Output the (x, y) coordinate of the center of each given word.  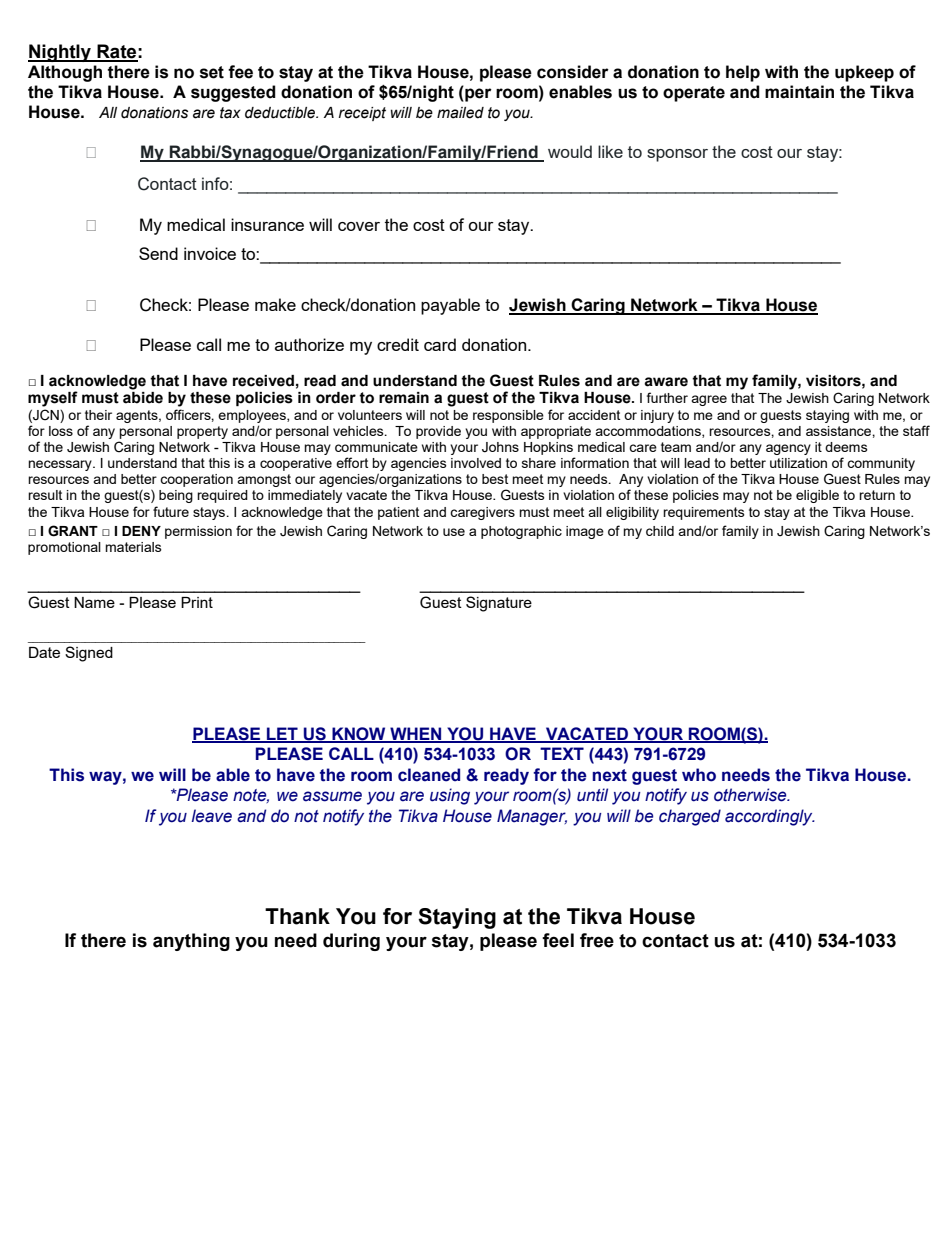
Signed (89, 654)
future (171, 511)
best (495, 479)
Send (158, 253)
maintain (799, 92)
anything (191, 942)
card (440, 344)
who (699, 775)
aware (666, 382)
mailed (460, 113)
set (212, 72)
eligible (817, 496)
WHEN (416, 734)
